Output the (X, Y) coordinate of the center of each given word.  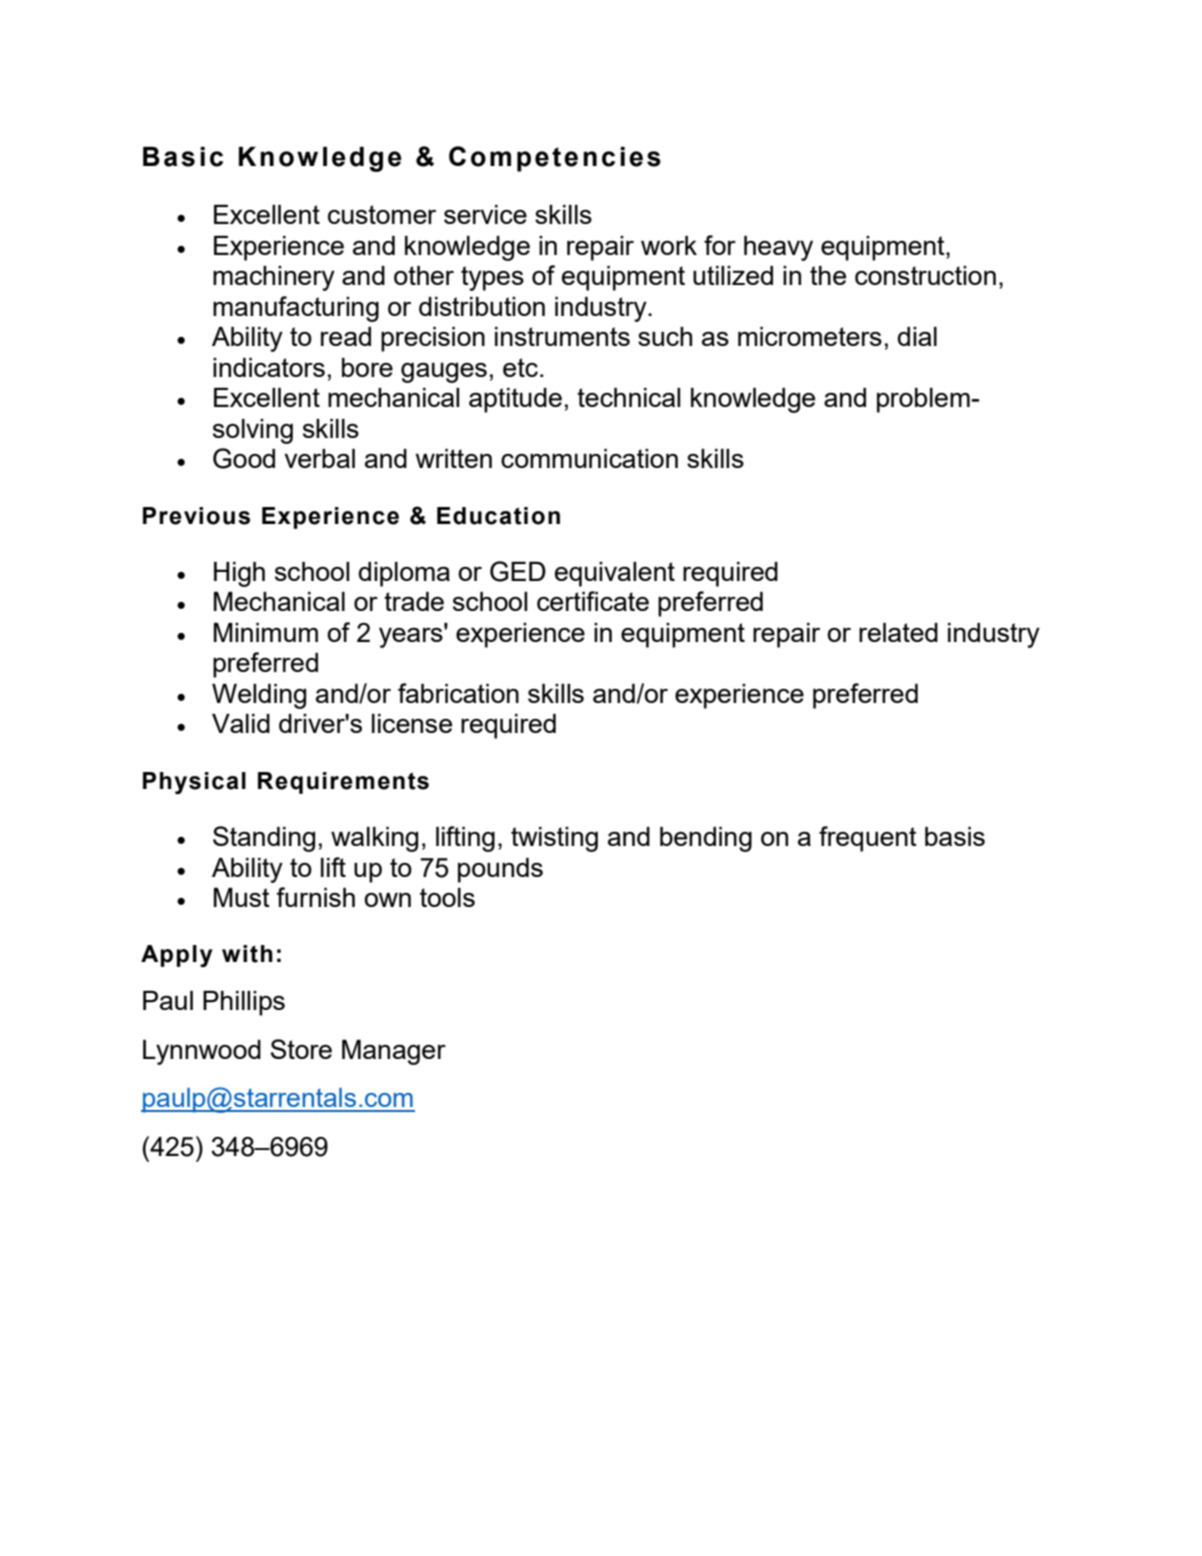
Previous (196, 516)
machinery (274, 278)
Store (301, 1049)
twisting (554, 839)
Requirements (343, 783)
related (898, 632)
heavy (778, 248)
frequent (868, 839)
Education (498, 516)
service (485, 214)
